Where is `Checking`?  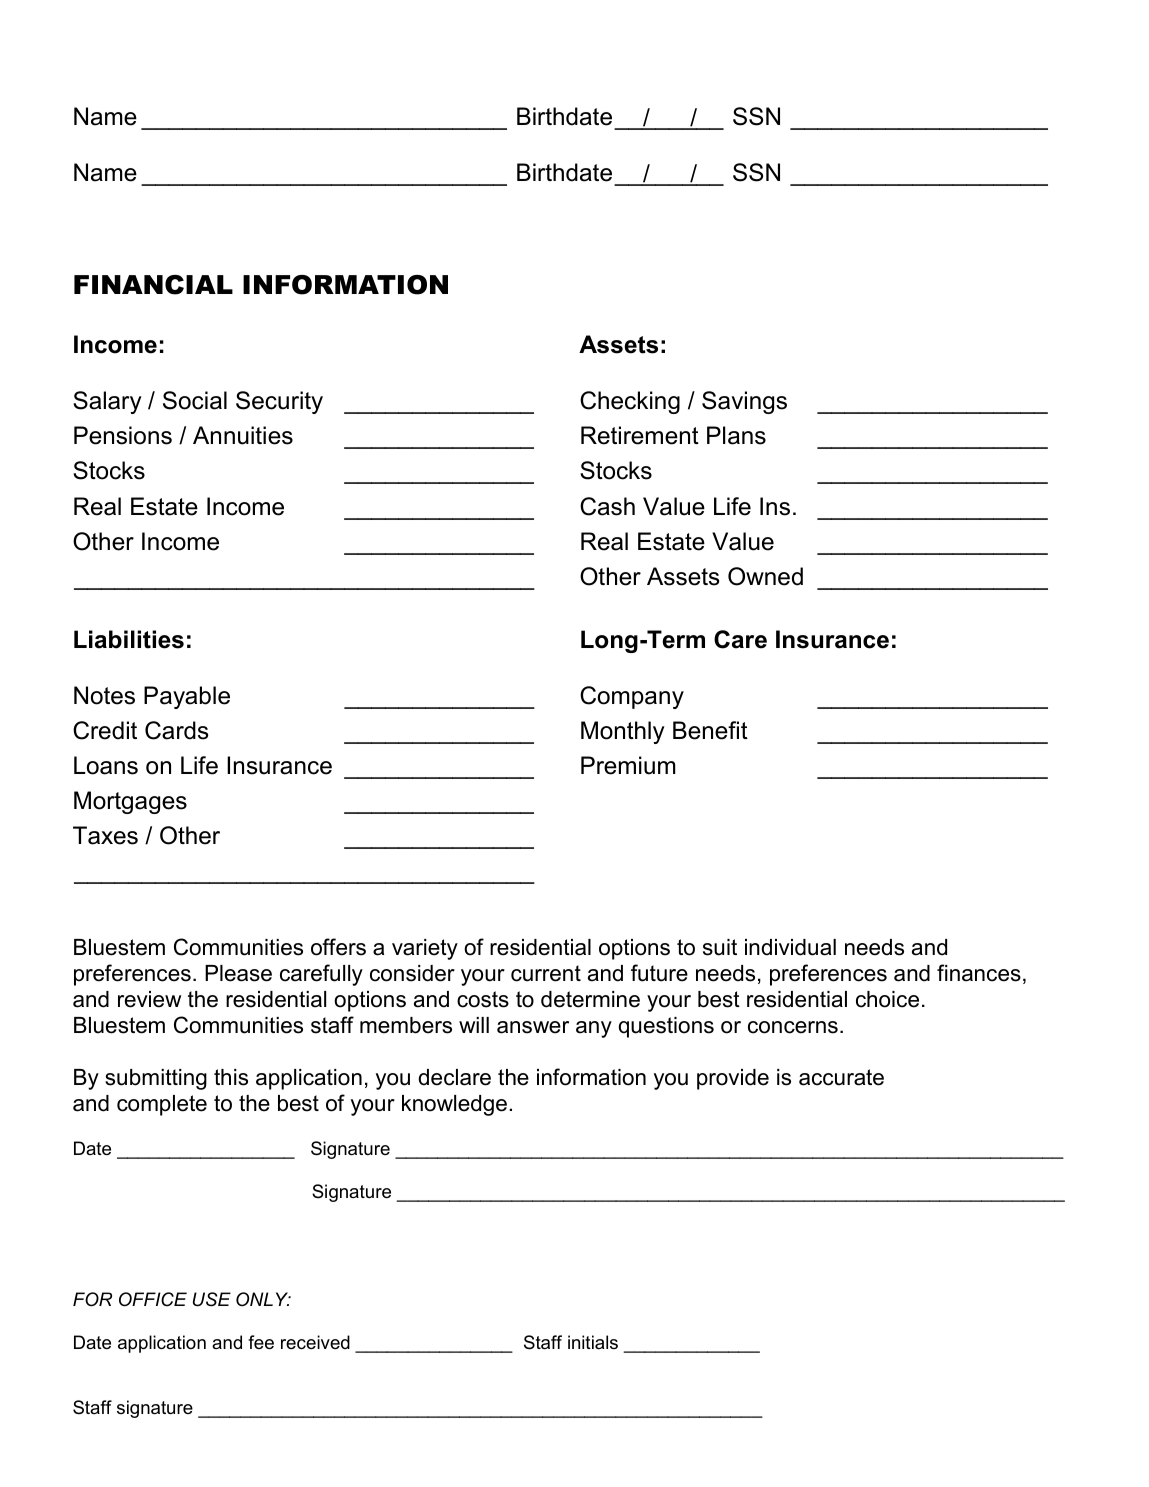
Checking is located at coordinates (630, 402).
